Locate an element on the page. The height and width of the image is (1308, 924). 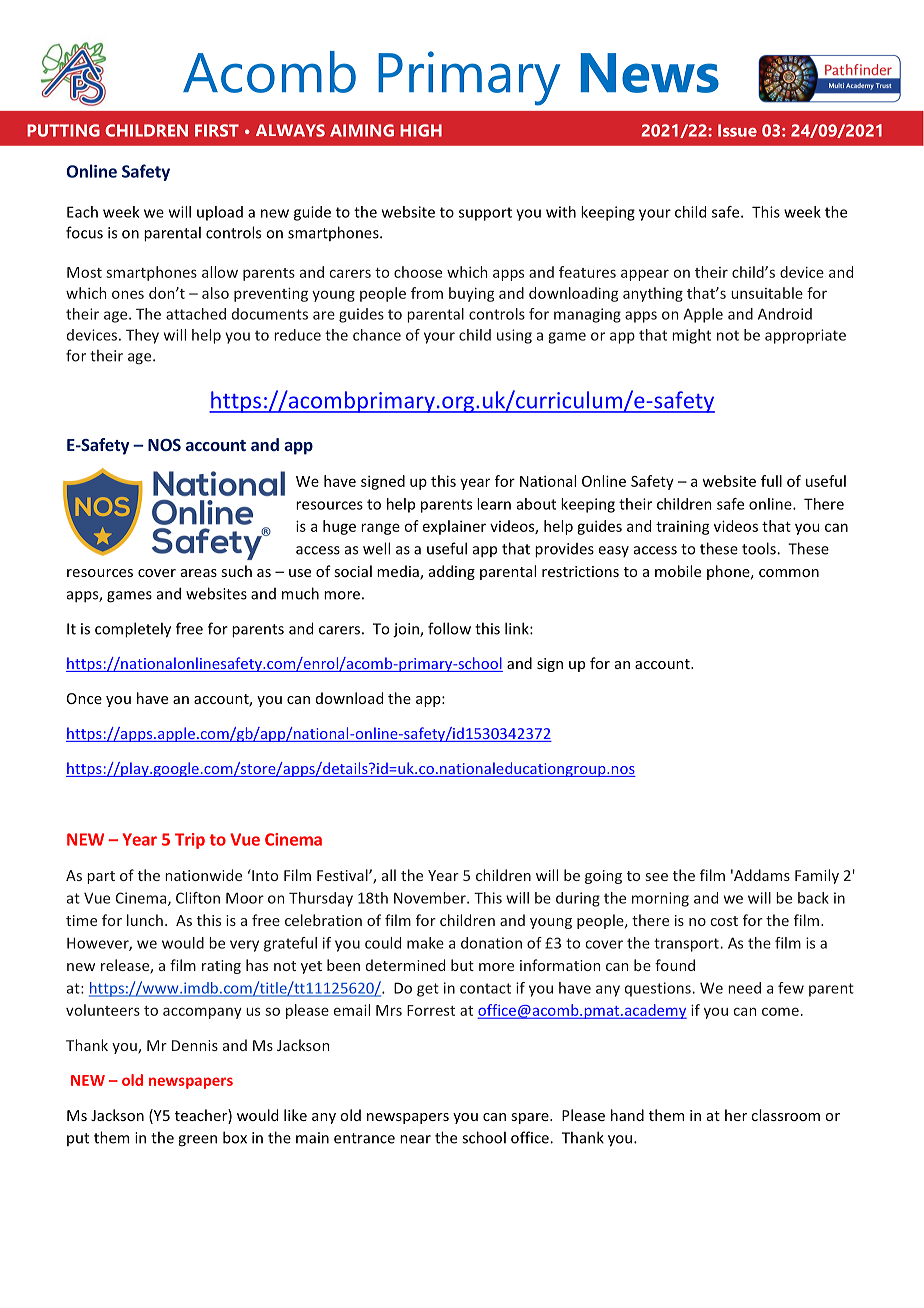
completely is located at coordinates (133, 630).
